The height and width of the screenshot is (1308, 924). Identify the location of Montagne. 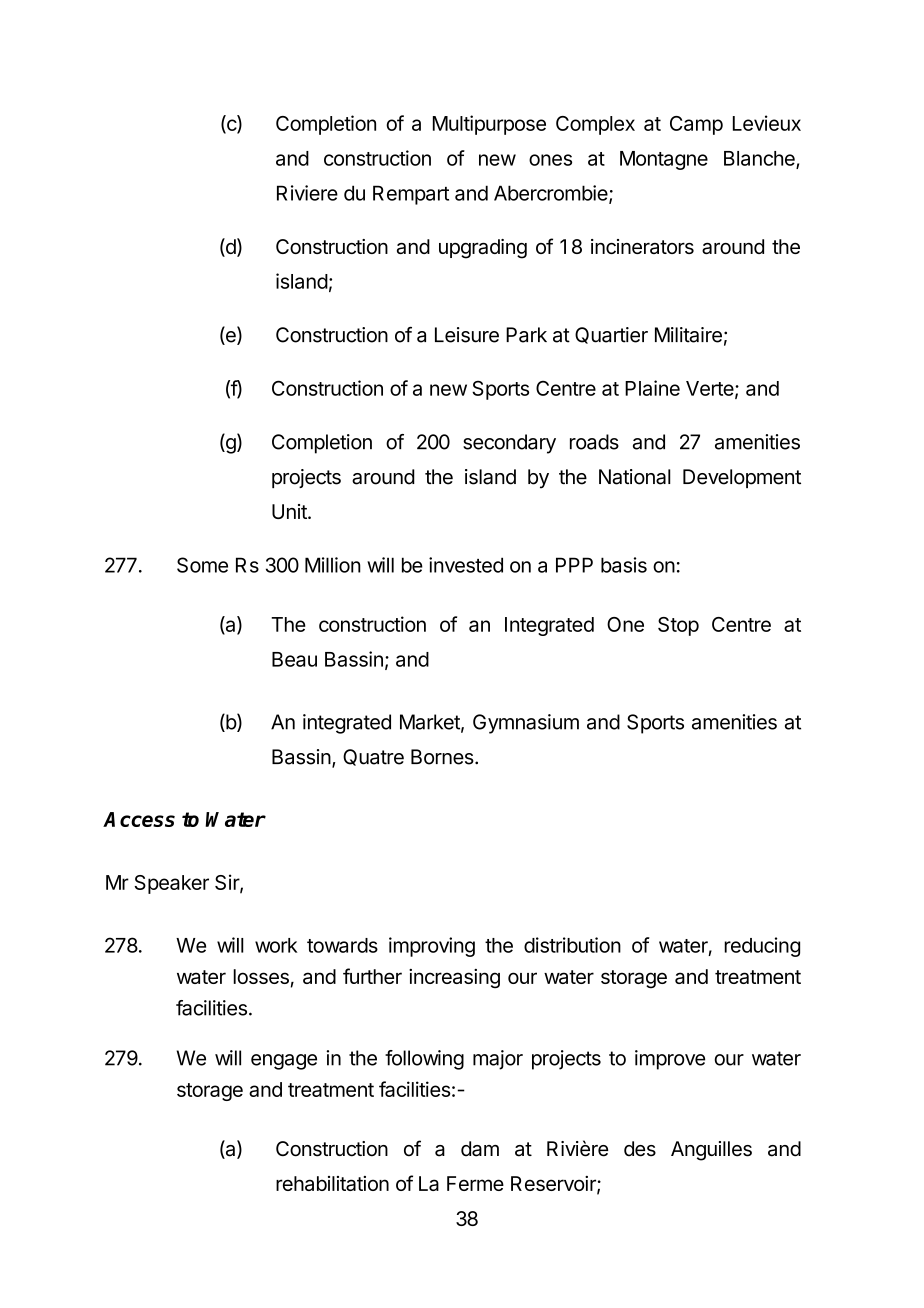
(664, 160).
